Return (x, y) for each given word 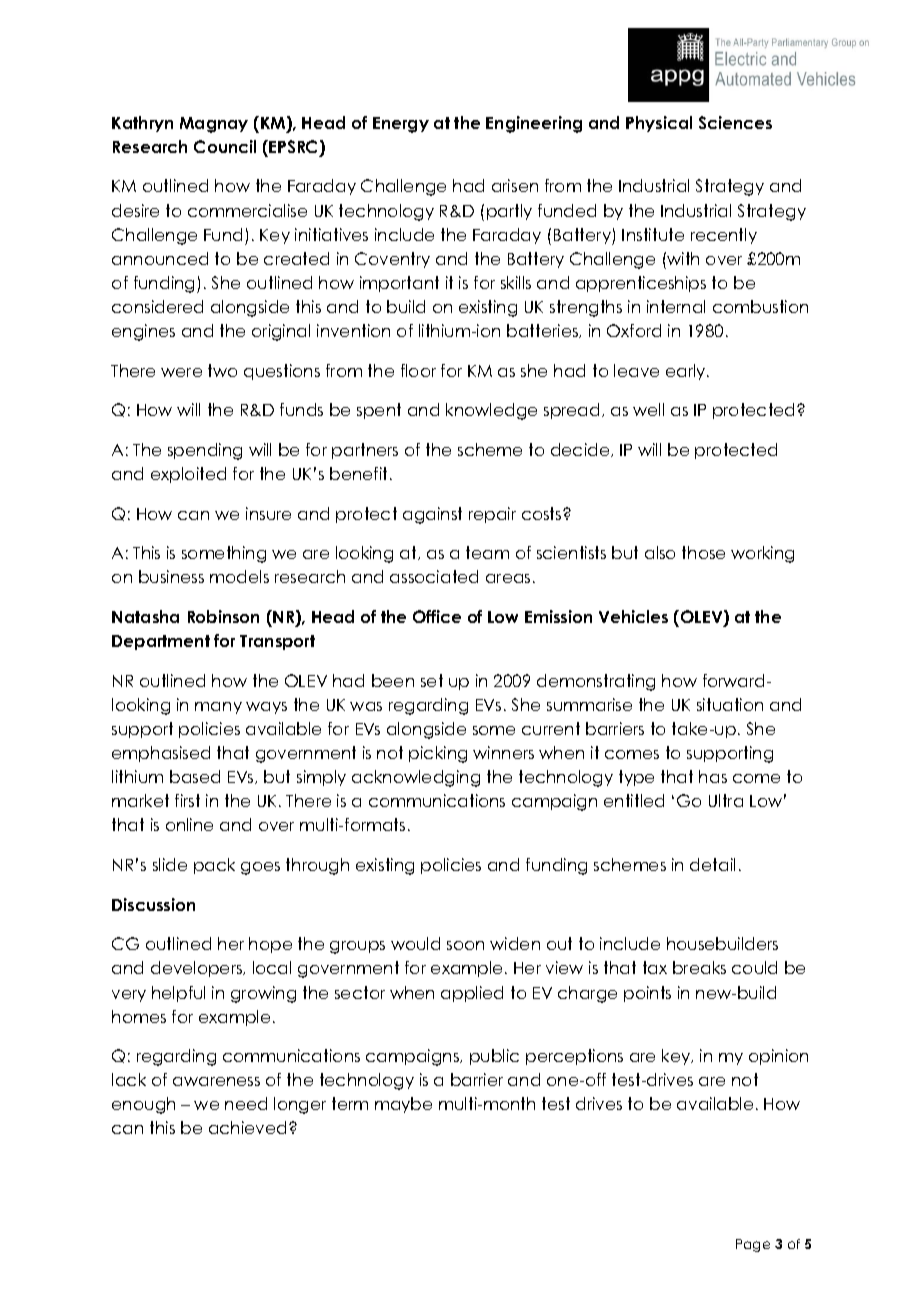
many (218, 708)
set (432, 680)
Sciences (735, 122)
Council (225, 146)
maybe (403, 1105)
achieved (247, 1127)
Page (753, 1245)
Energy (401, 125)
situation (730, 704)
